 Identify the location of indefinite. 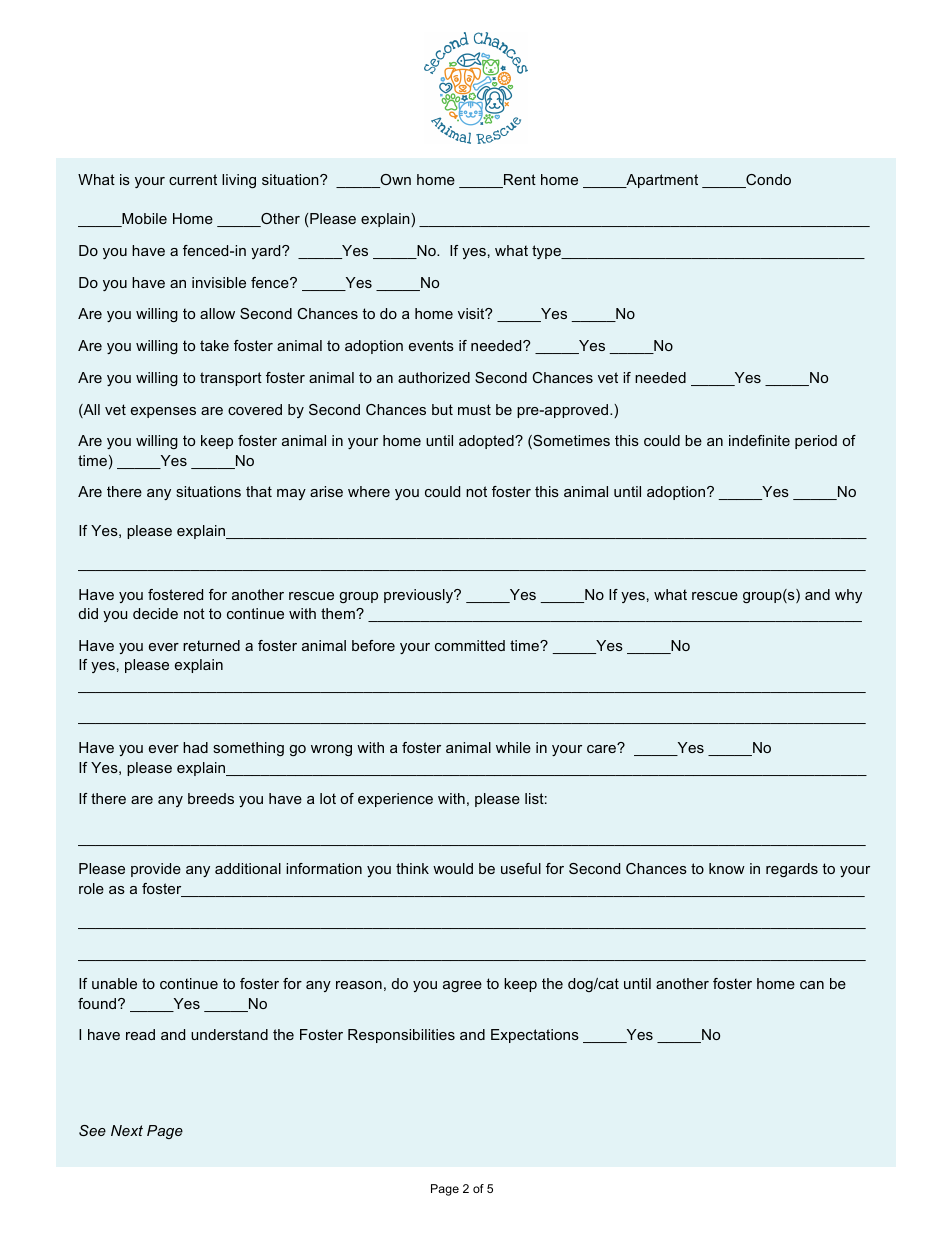
(759, 440).
